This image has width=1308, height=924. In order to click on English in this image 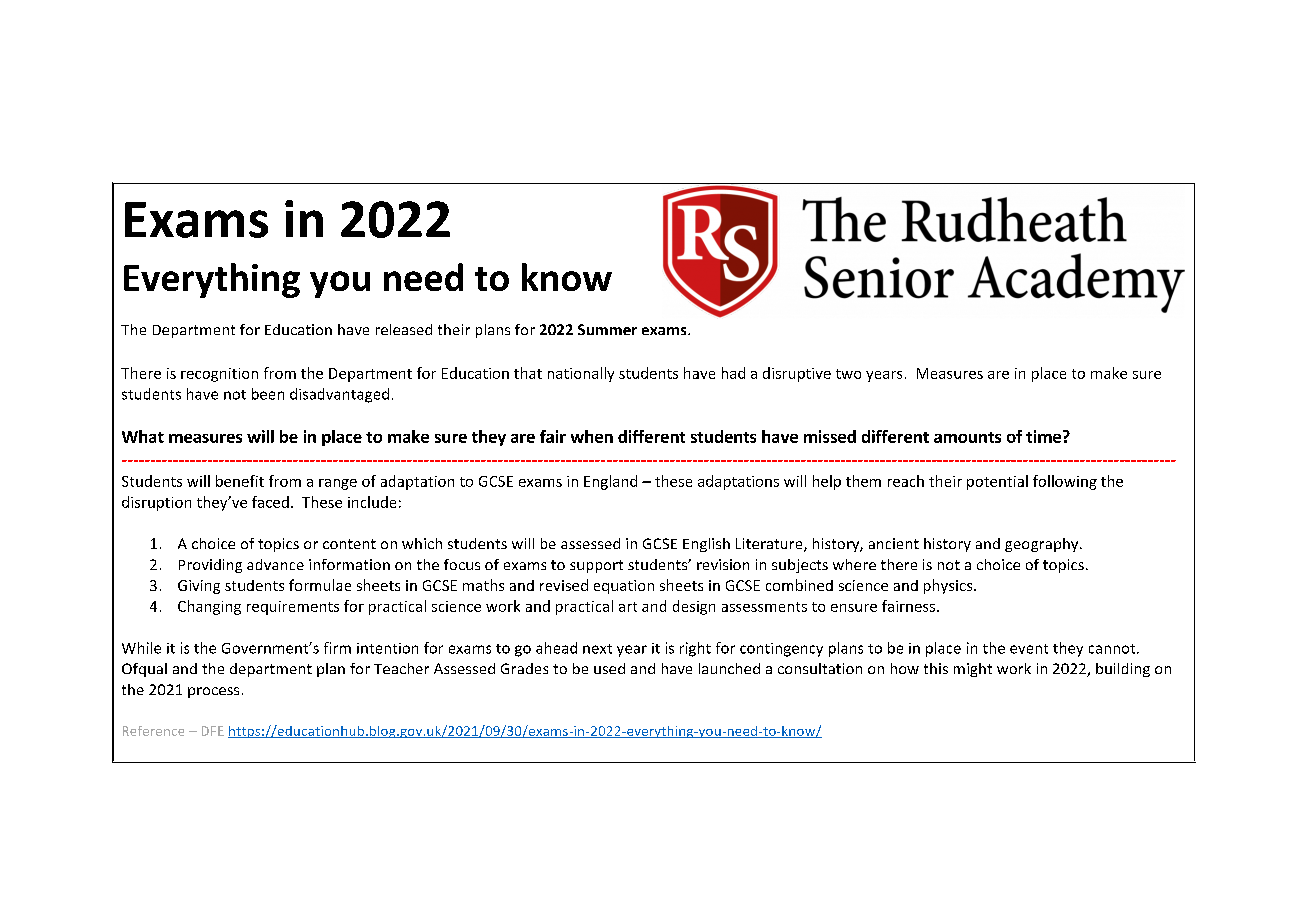, I will do `click(706, 545)`.
